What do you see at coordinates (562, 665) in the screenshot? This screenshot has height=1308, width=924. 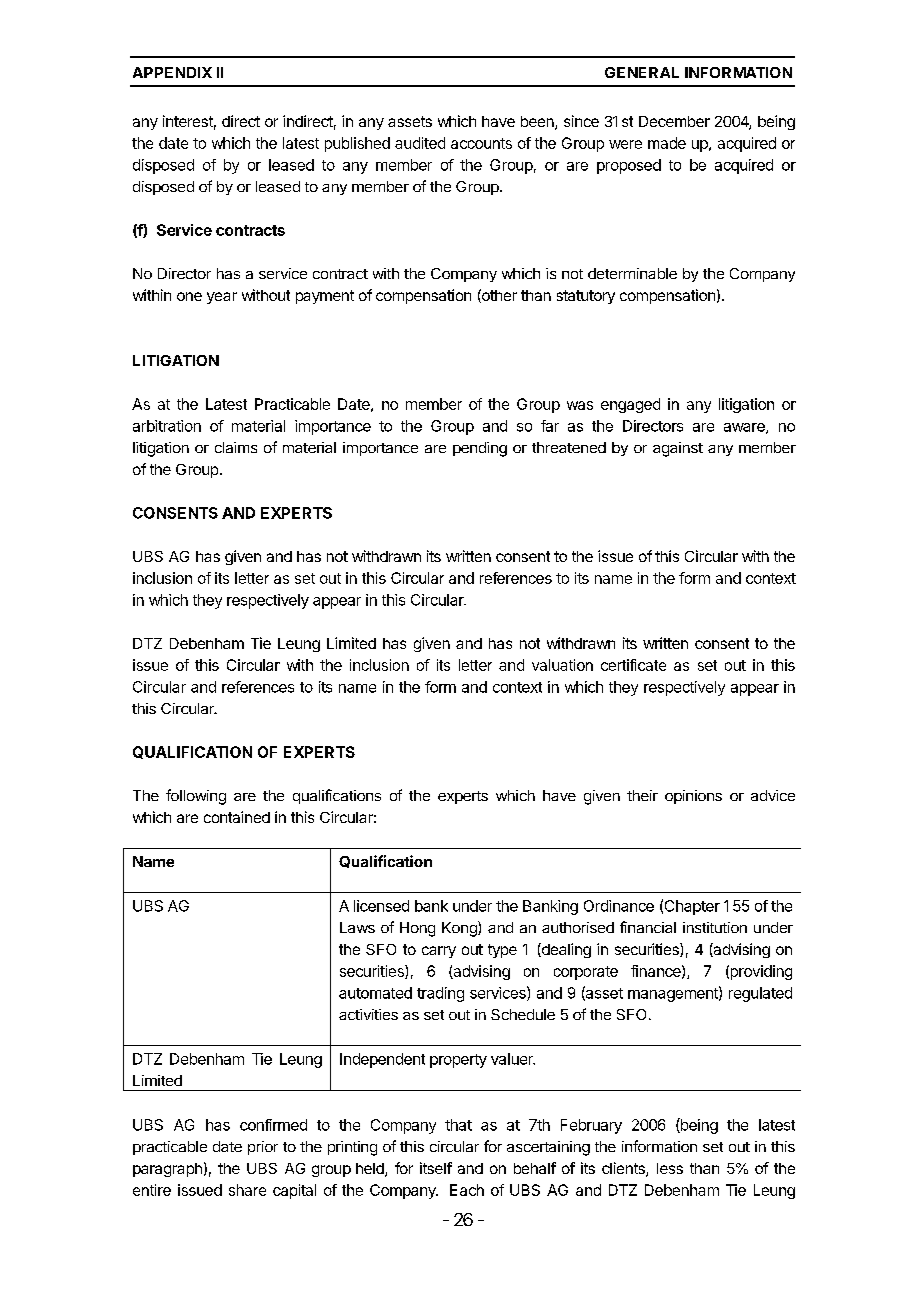 I see `valuation` at bounding box center [562, 665].
